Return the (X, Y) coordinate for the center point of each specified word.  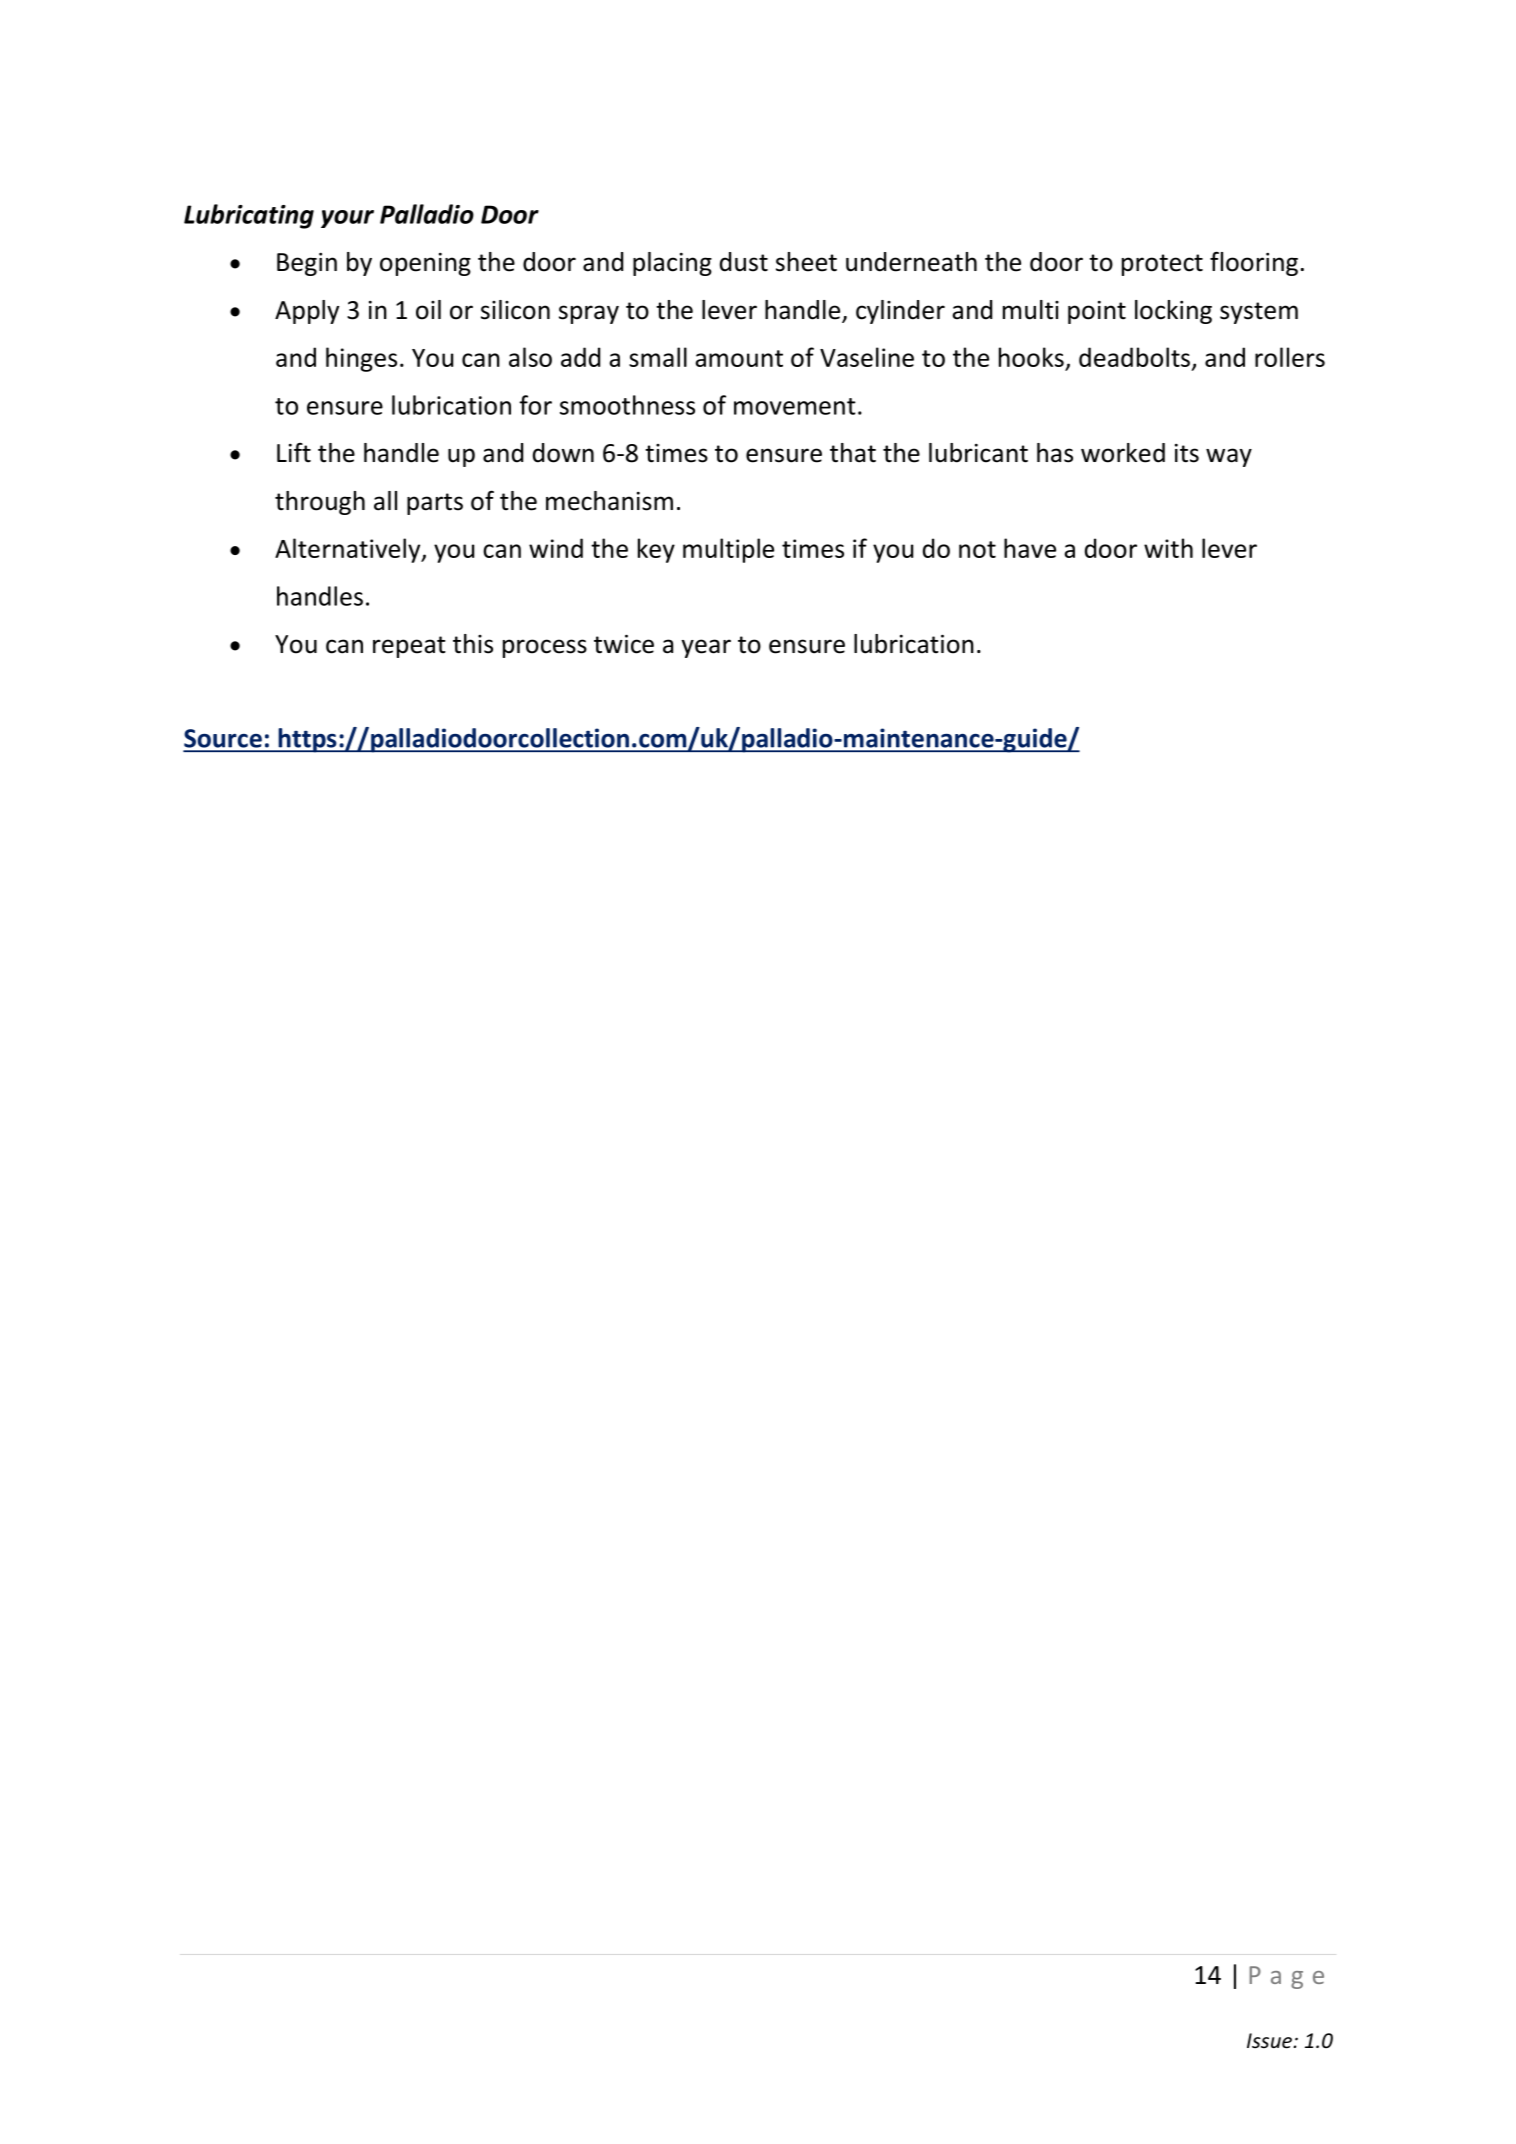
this (473, 644)
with (1168, 548)
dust (744, 262)
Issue (1270, 2041)
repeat (409, 647)
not (977, 549)
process (545, 648)
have (1030, 548)
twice (624, 644)
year (706, 648)
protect (1162, 265)
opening (425, 264)
